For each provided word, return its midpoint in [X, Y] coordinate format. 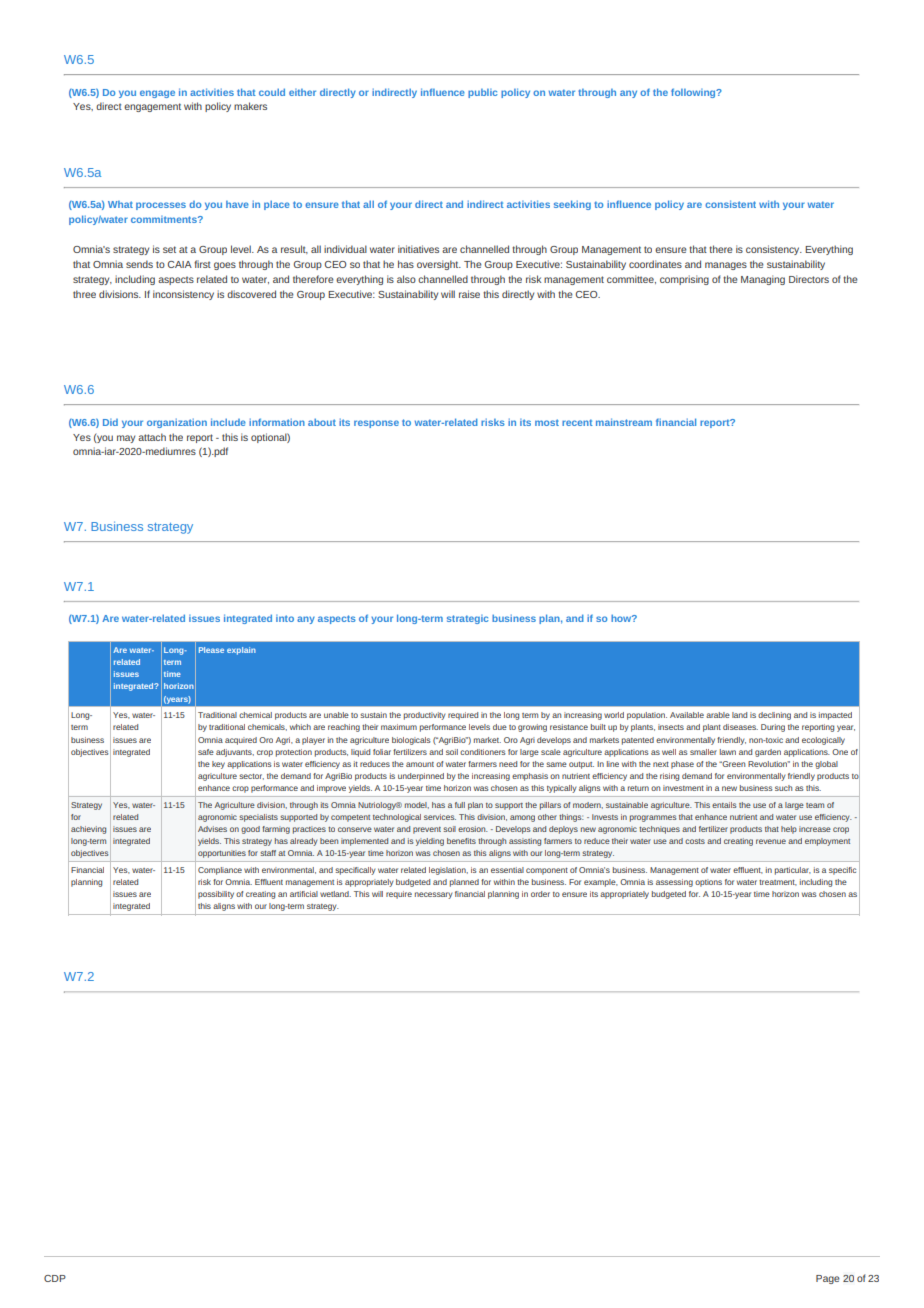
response [376, 424]
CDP [55, 1278]
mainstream [624, 422]
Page [828, 1279]
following [694, 93]
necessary [434, 895]
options [708, 883]
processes [161, 206]
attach [152, 437]
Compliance [220, 871]
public [483, 93]
